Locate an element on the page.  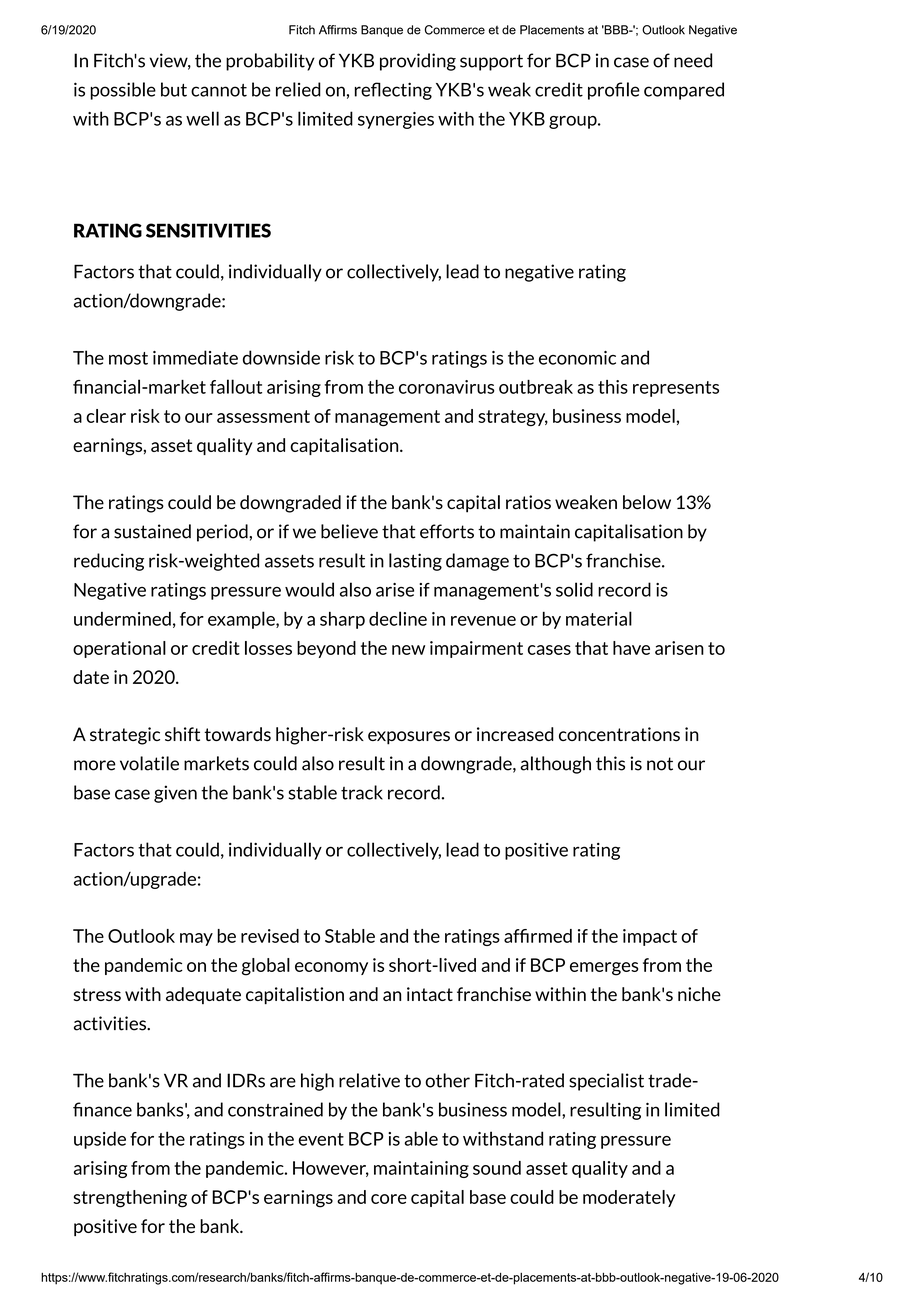
compared is located at coordinates (684, 91).
